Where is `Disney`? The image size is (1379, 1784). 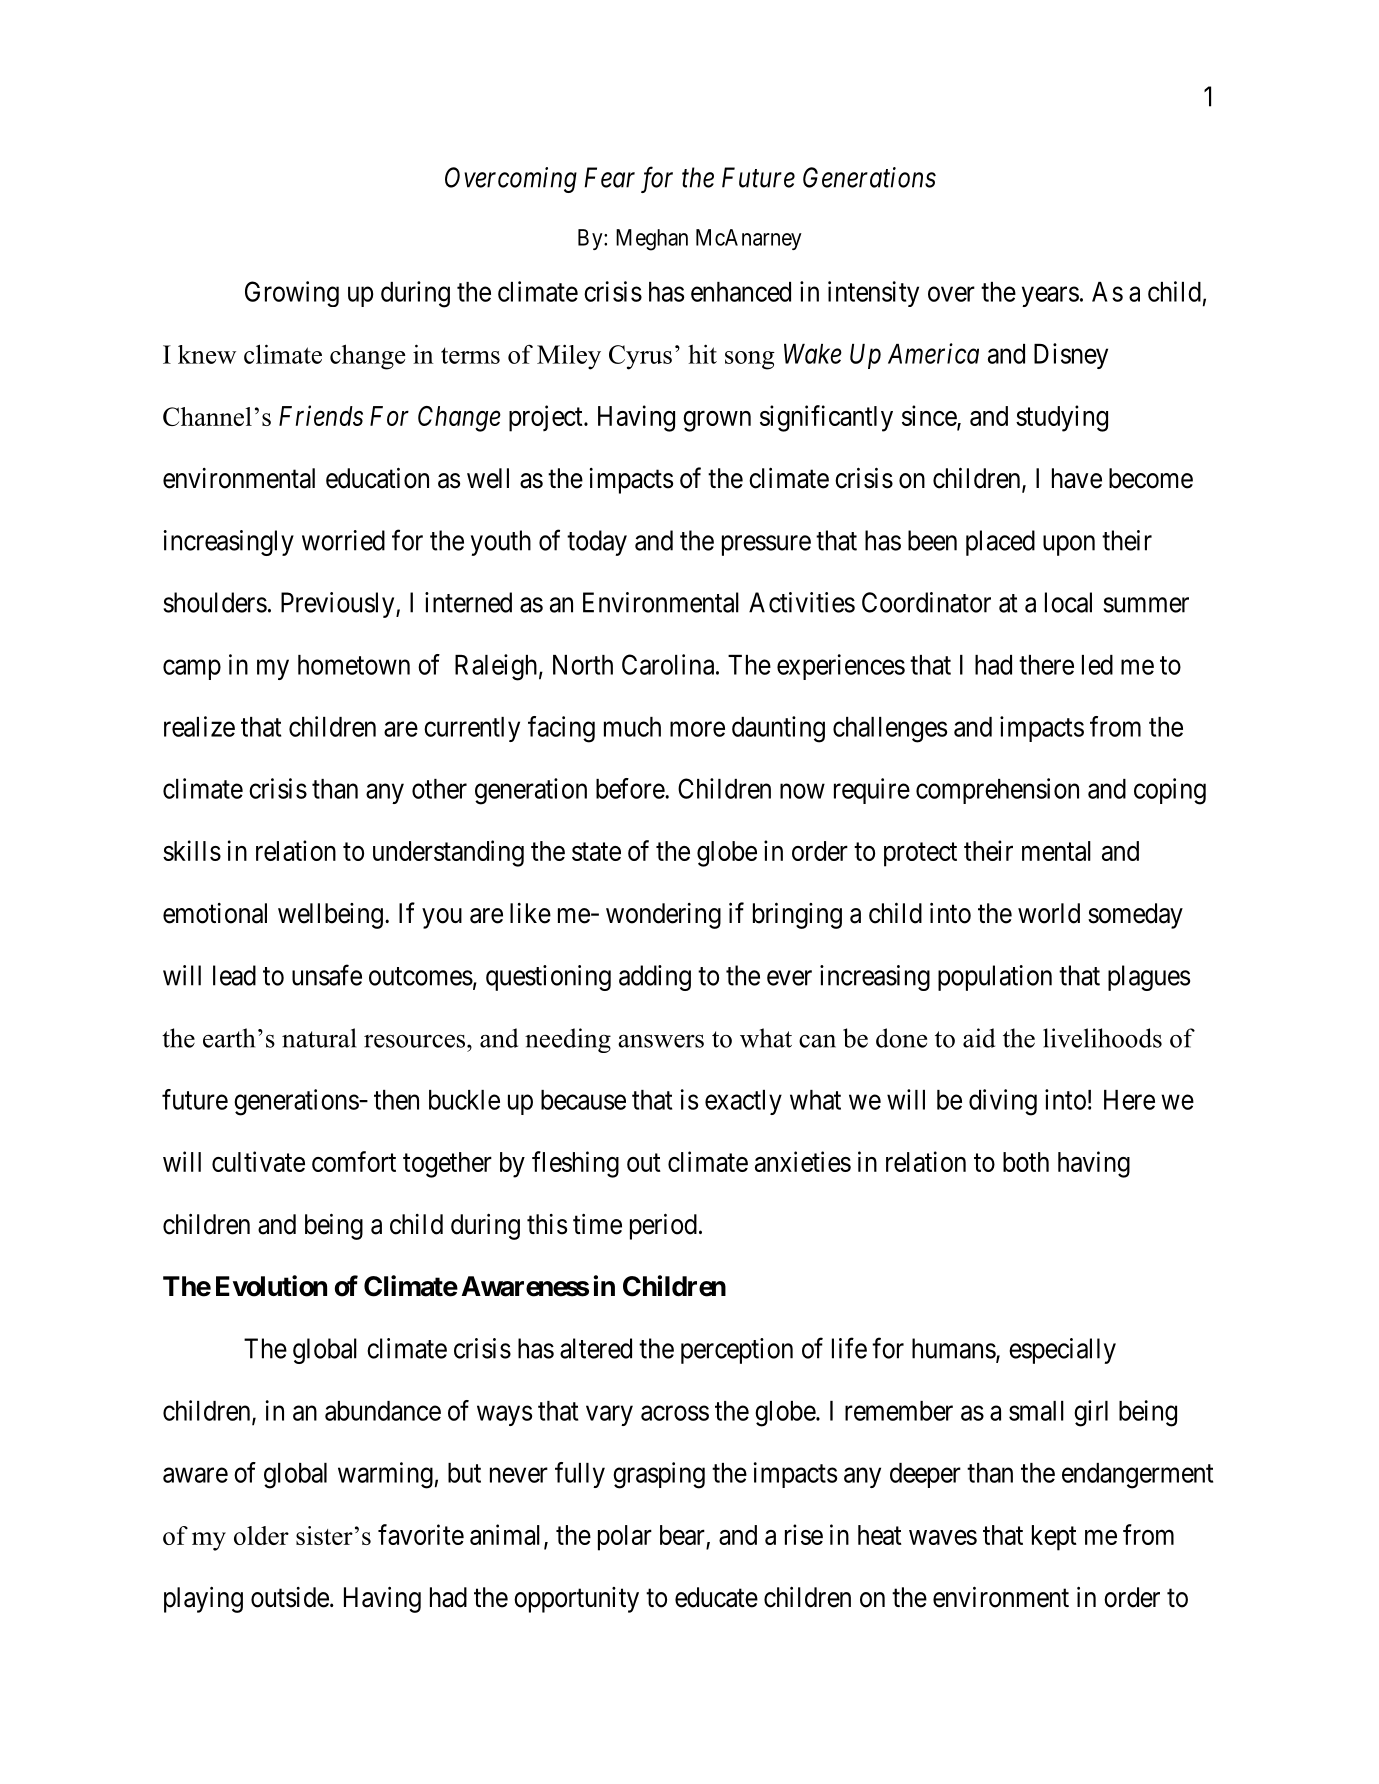
Disney is located at coordinates (1071, 356).
